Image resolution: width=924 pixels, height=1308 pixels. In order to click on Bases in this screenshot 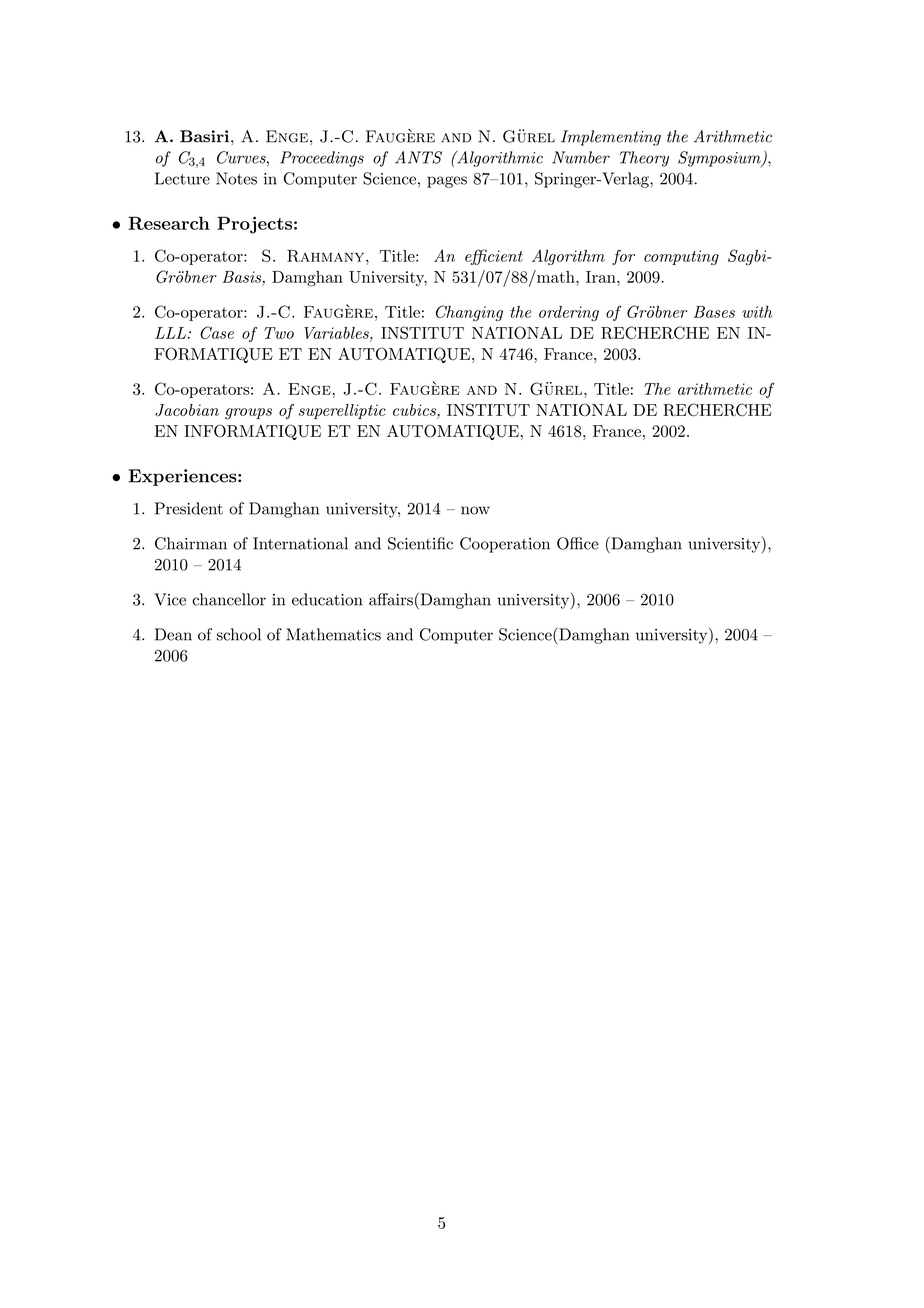, I will do `click(714, 312)`.
